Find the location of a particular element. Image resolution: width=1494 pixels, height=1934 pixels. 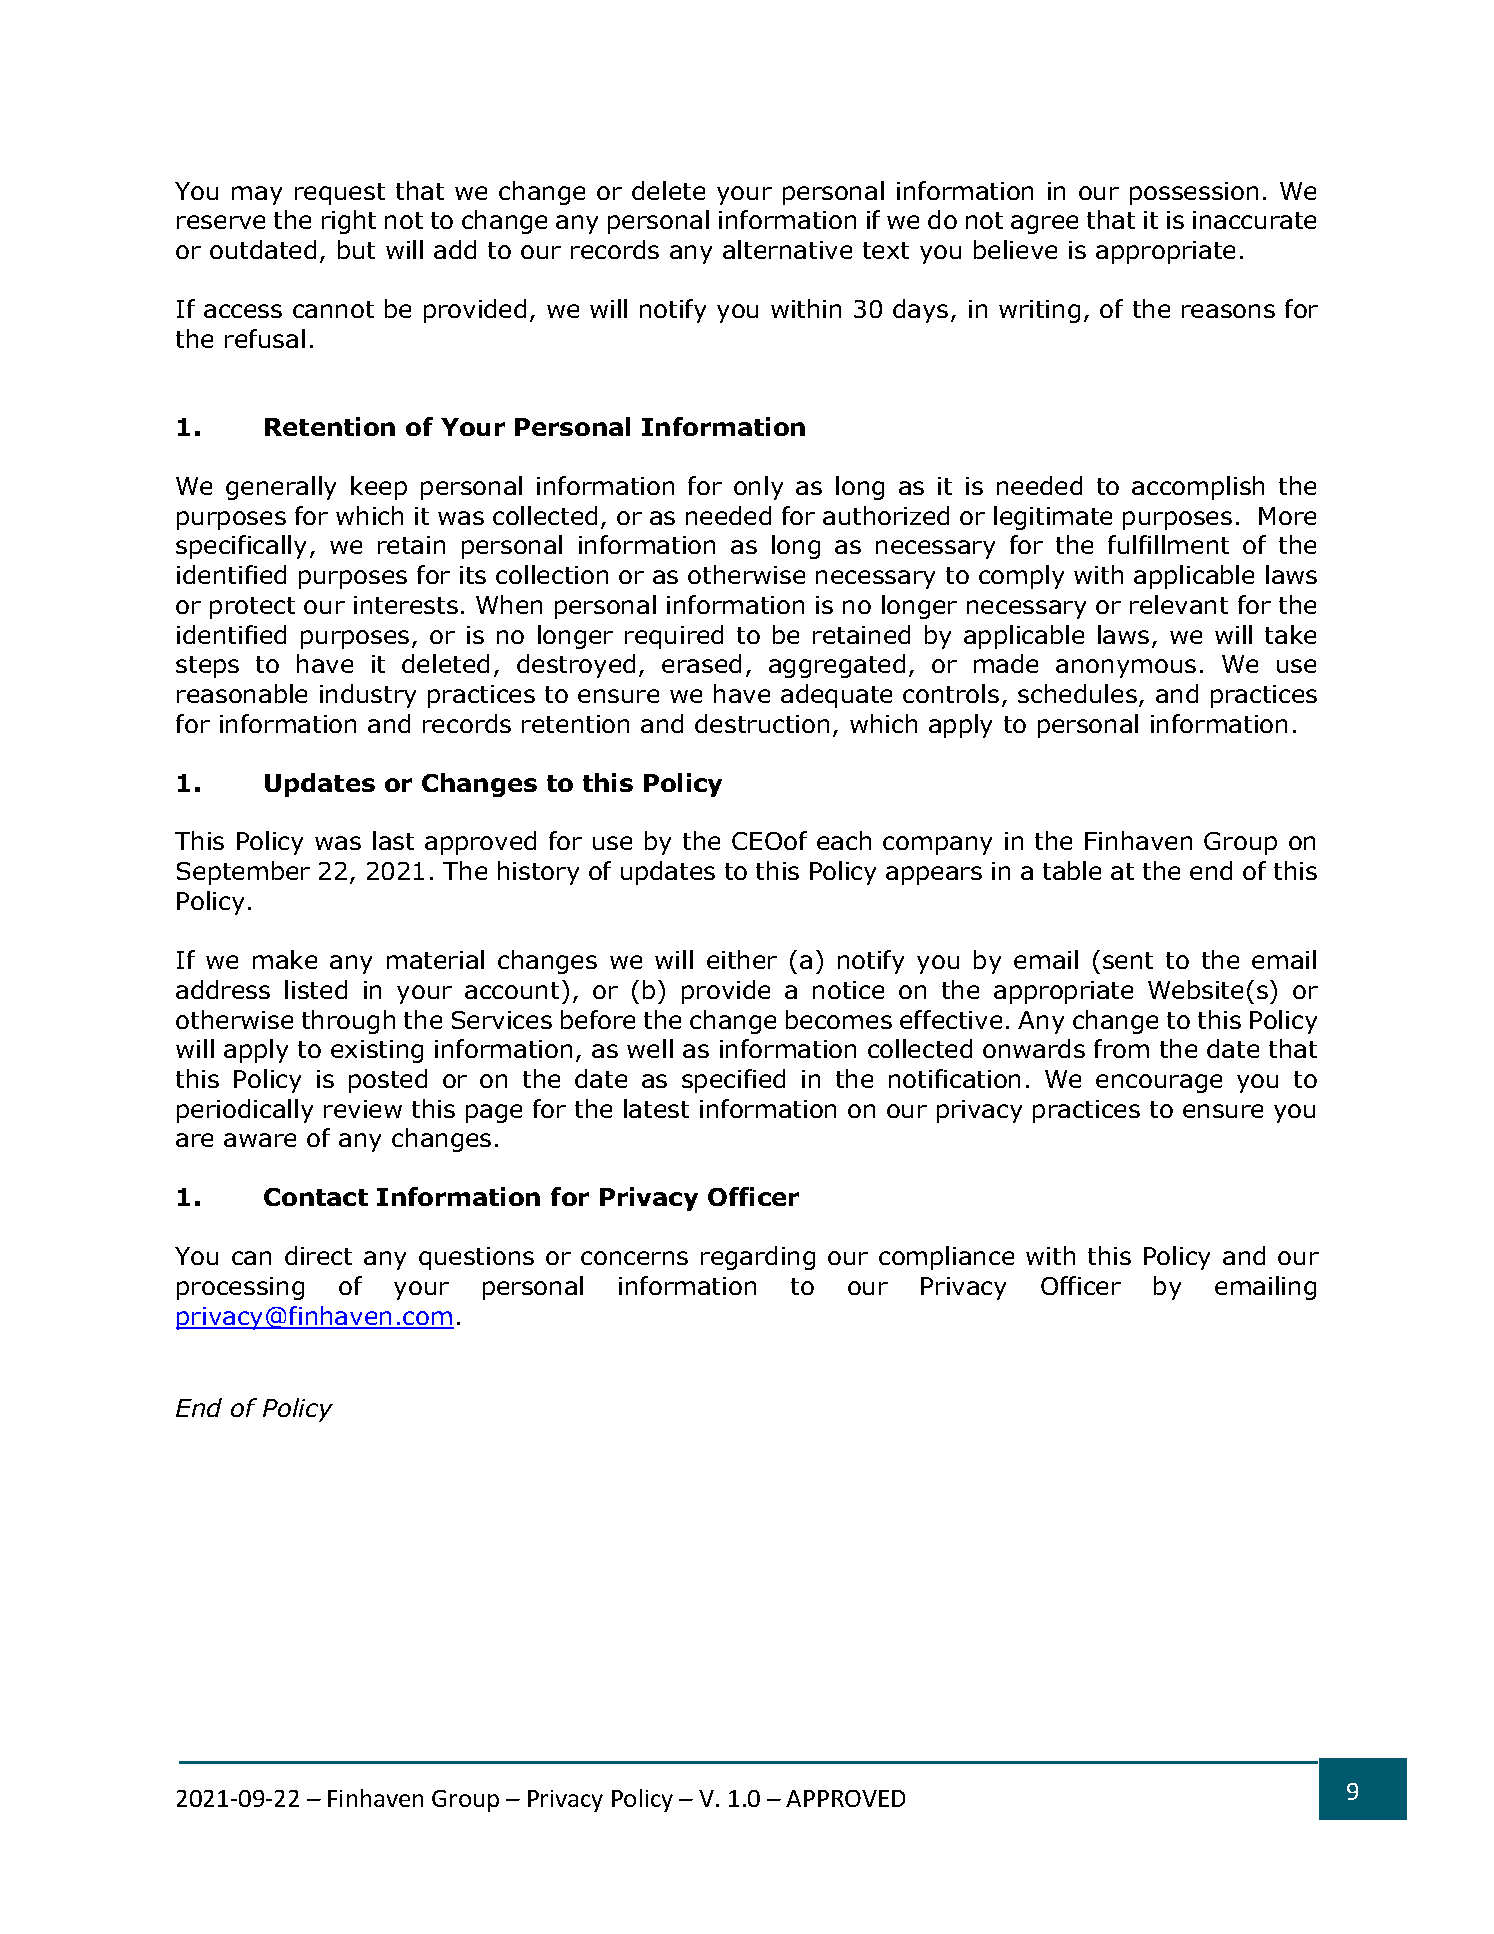

listed is located at coordinates (316, 989).
